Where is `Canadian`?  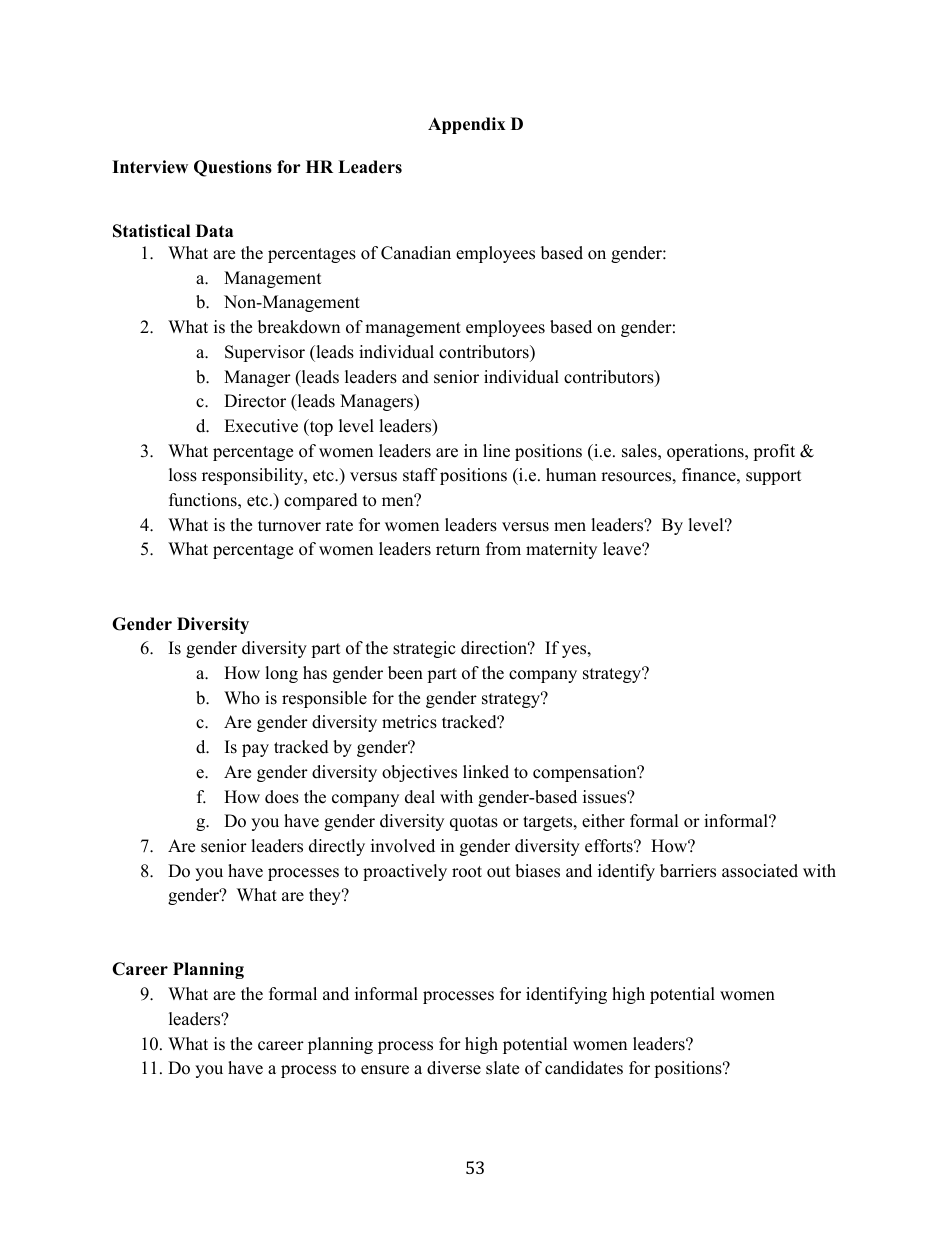 Canadian is located at coordinates (416, 253).
